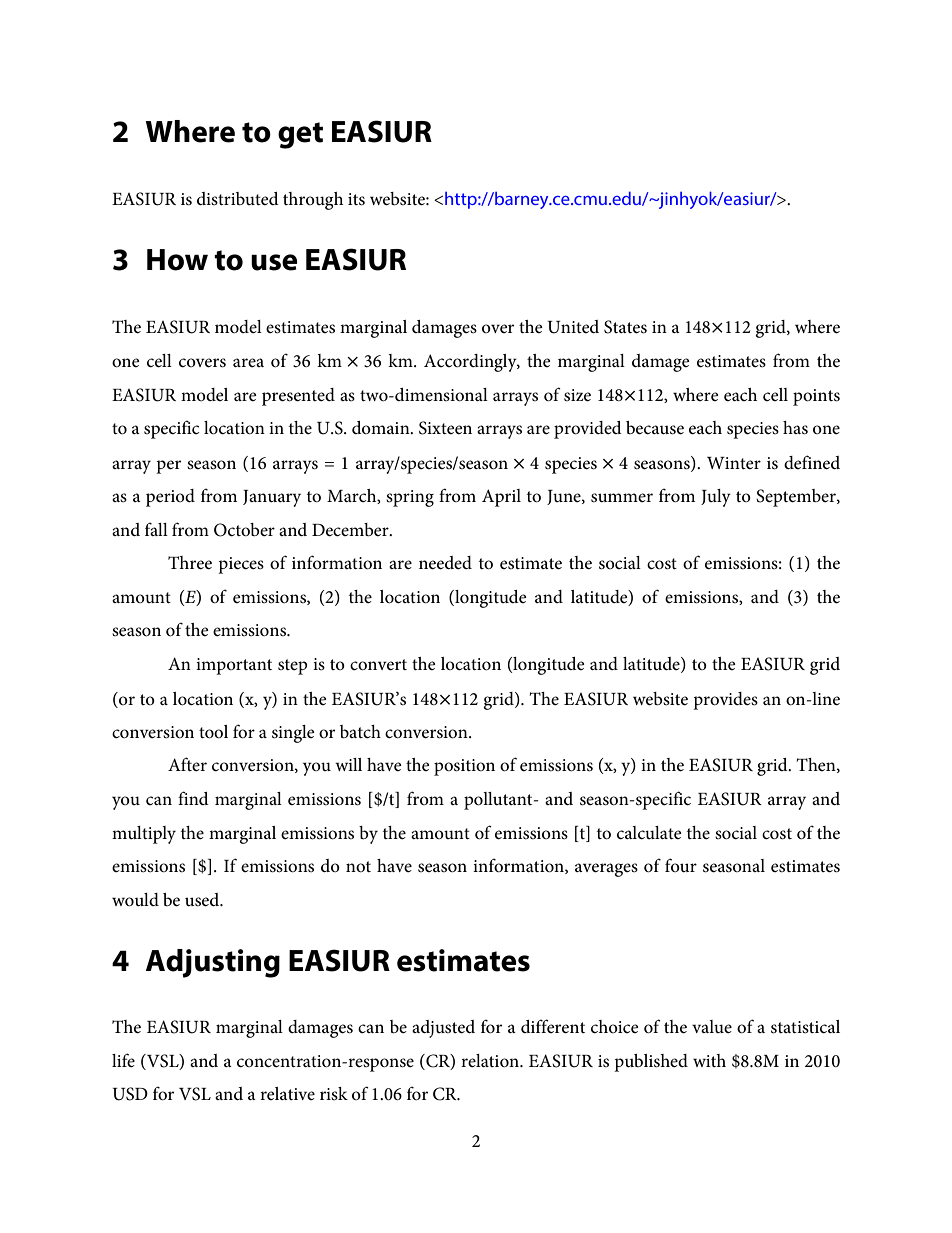 The height and width of the image is (1233, 952). Describe the element at coordinates (491, 1061) in the image. I see `relation` at that location.
